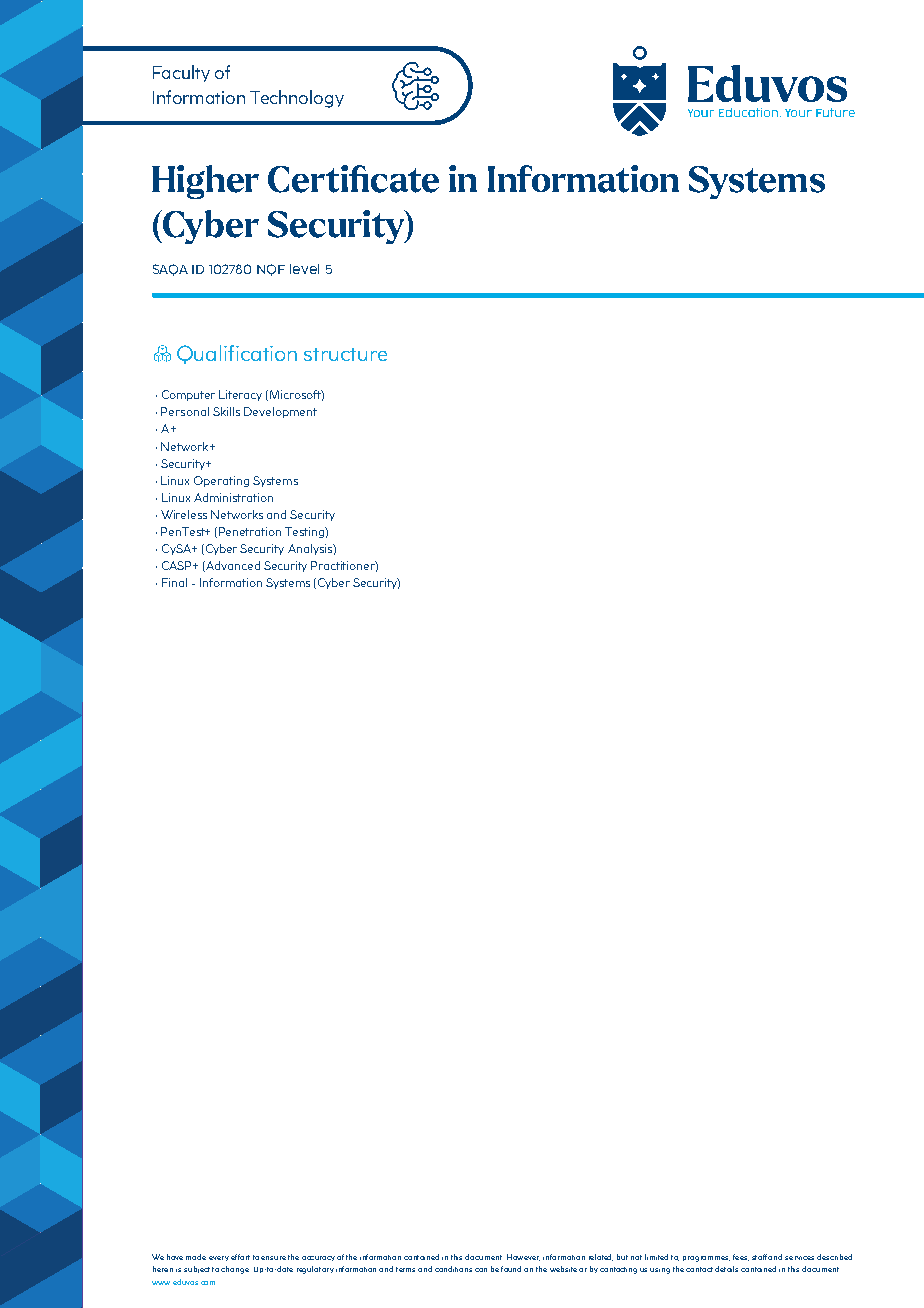  What do you see at coordinates (305, 532) in the screenshot?
I see `Testing` at bounding box center [305, 532].
